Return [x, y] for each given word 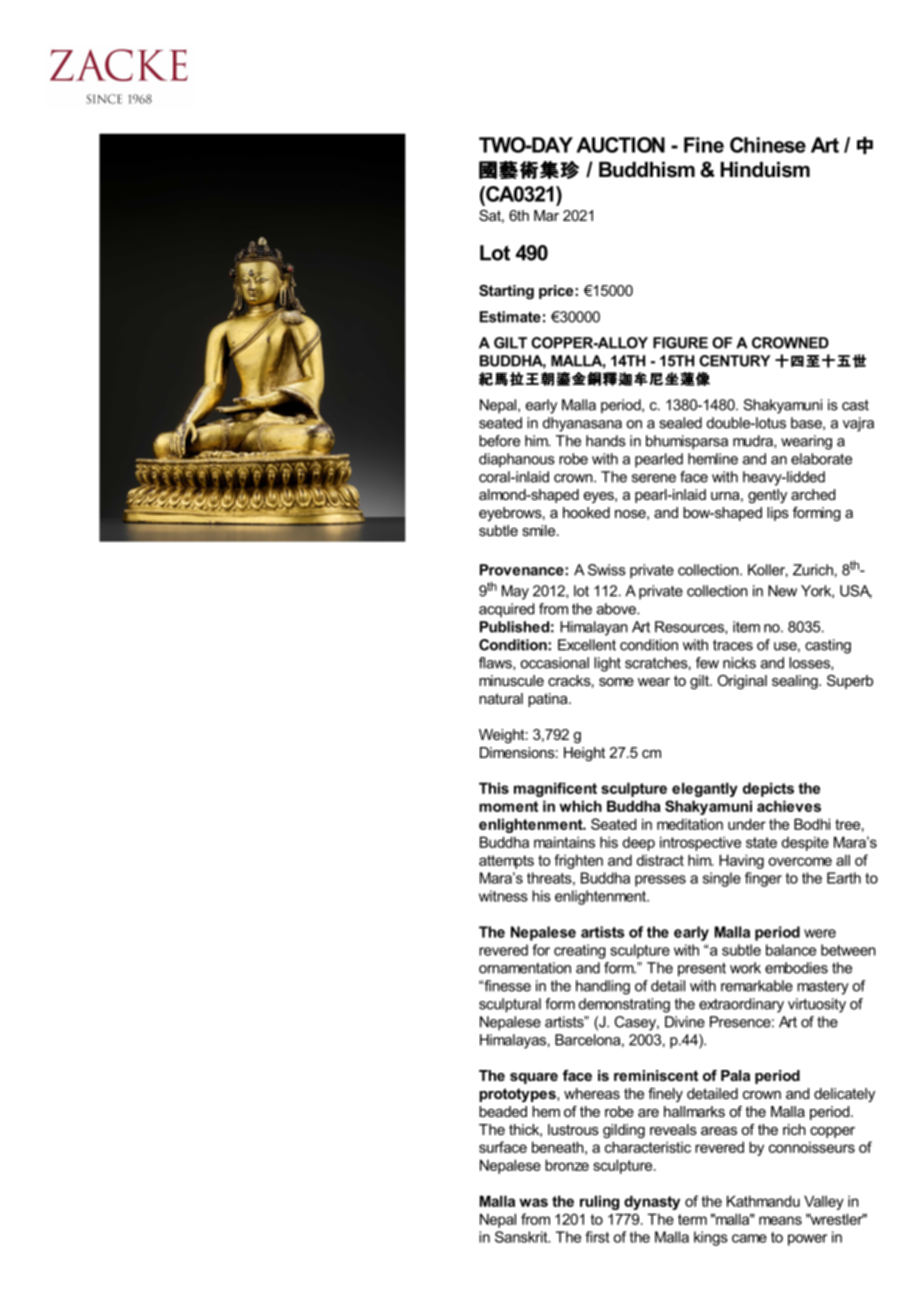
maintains [564, 842]
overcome [800, 861]
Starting [506, 292]
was [533, 1202]
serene [654, 478]
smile [540, 530]
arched [813, 494]
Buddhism [647, 170]
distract [660, 860]
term [692, 1219]
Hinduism [765, 170]
